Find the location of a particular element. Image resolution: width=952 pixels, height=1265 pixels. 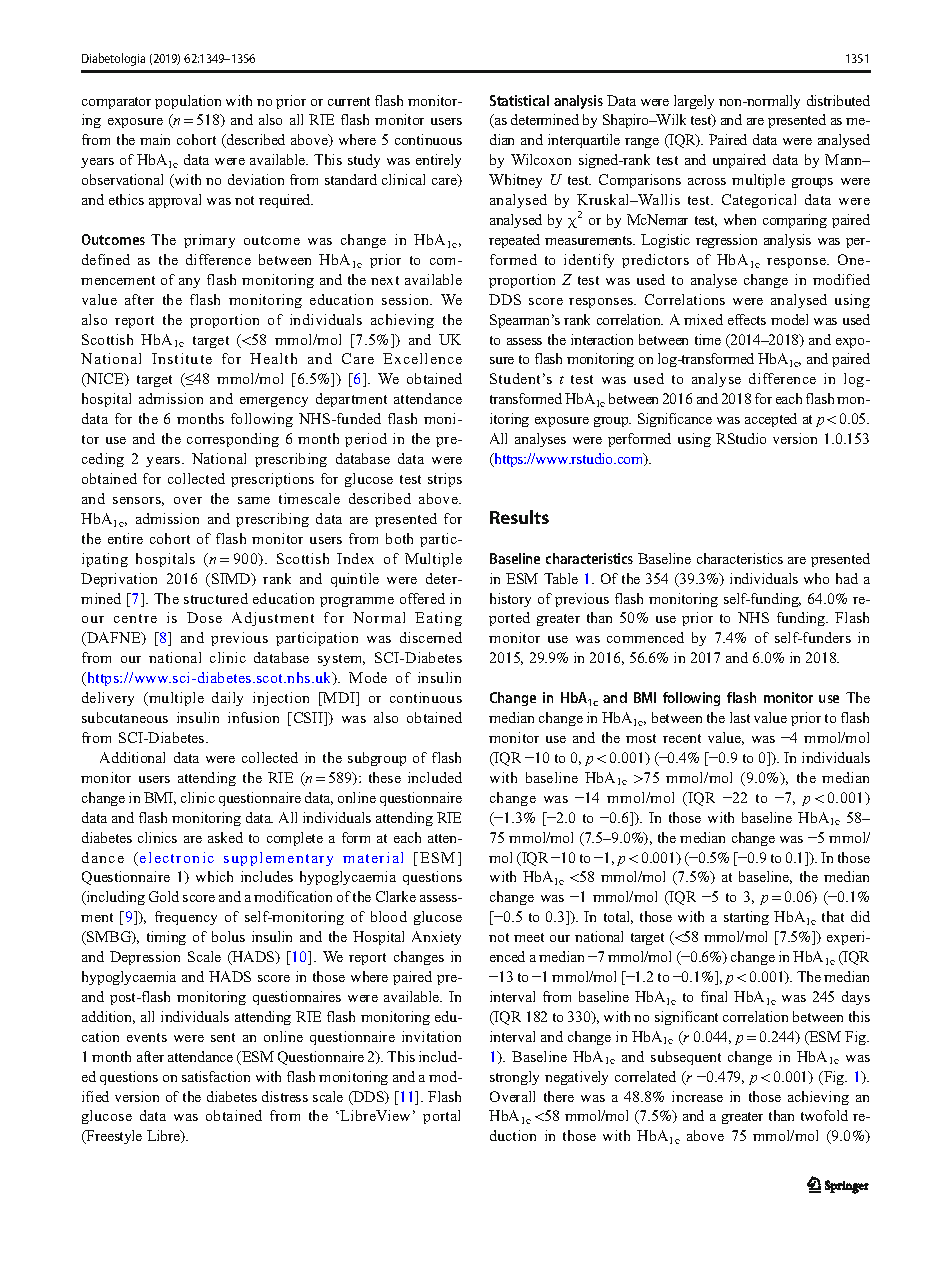

corresponding is located at coordinates (233, 440).
